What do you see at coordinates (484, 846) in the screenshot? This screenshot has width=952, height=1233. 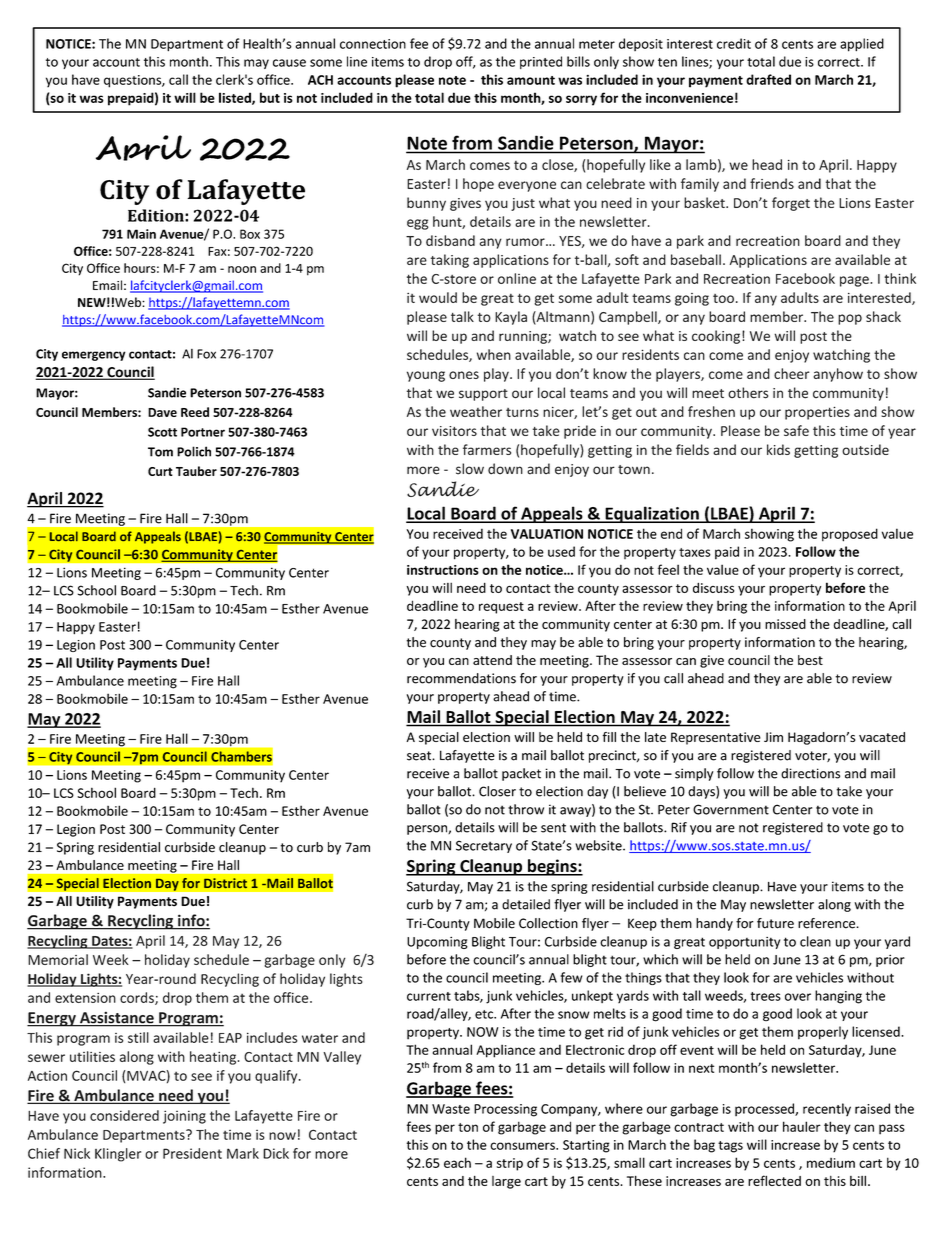 I see `Secretary` at bounding box center [484, 846].
